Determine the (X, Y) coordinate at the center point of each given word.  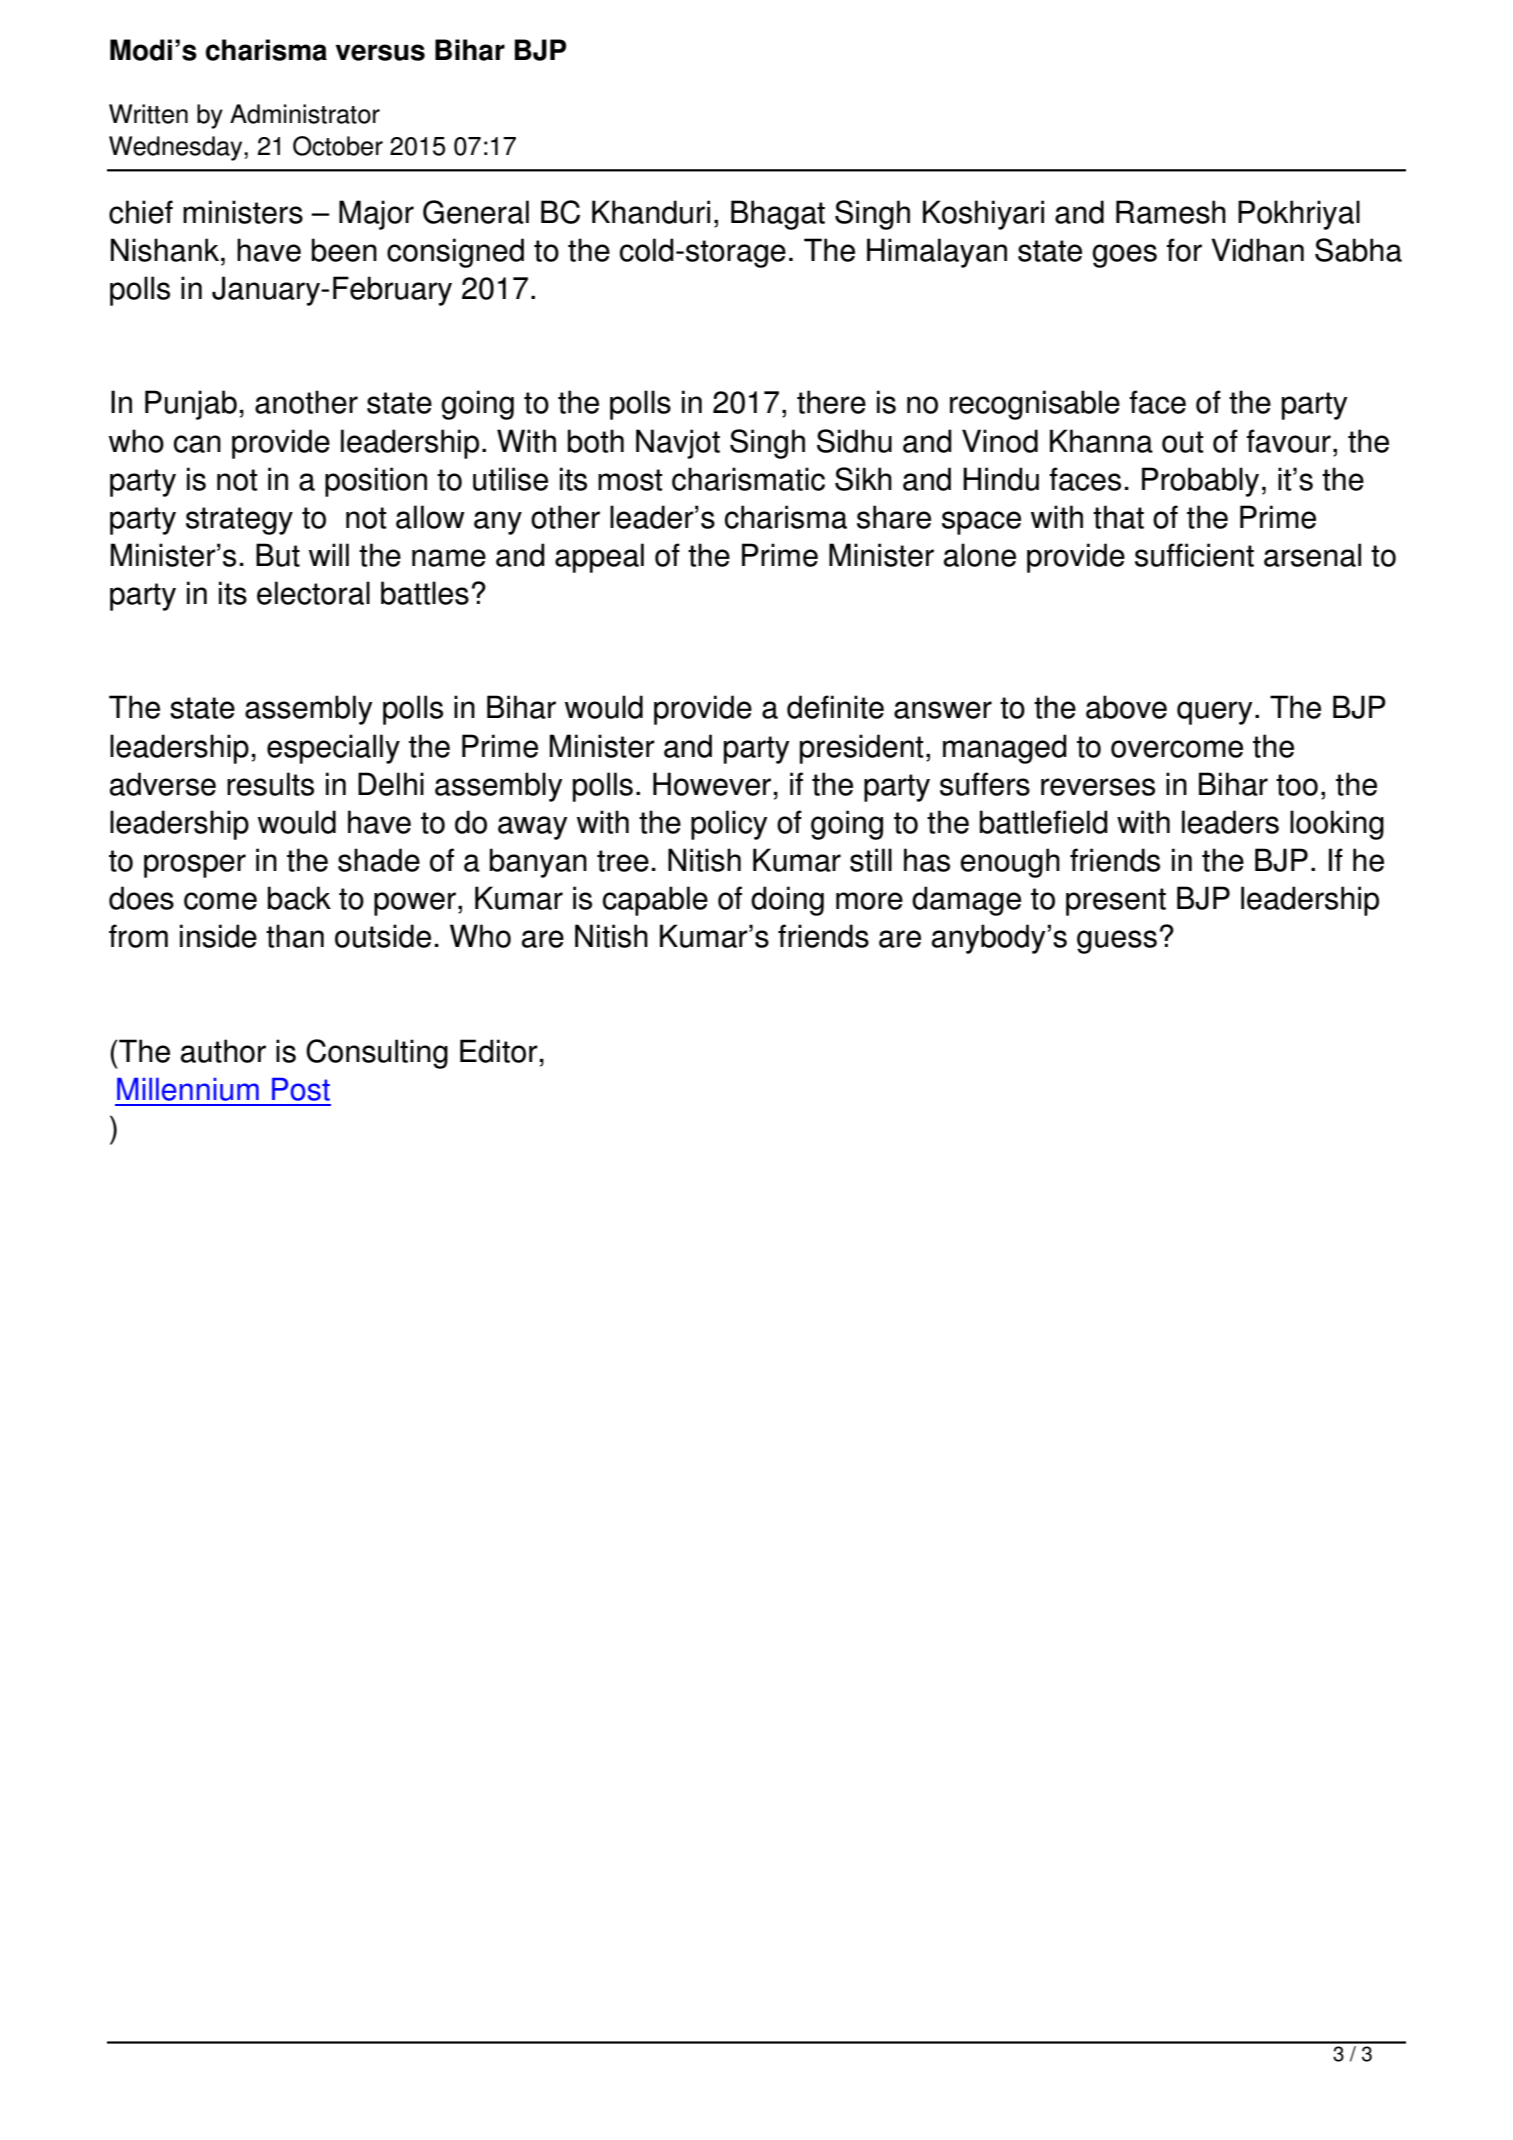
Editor (499, 1051)
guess (1117, 942)
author (223, 1051)
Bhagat (778, 215)
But (278, 555)
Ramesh (1171, 212)
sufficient (1194, 555)
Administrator (305, 114)
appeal (599, 558)
